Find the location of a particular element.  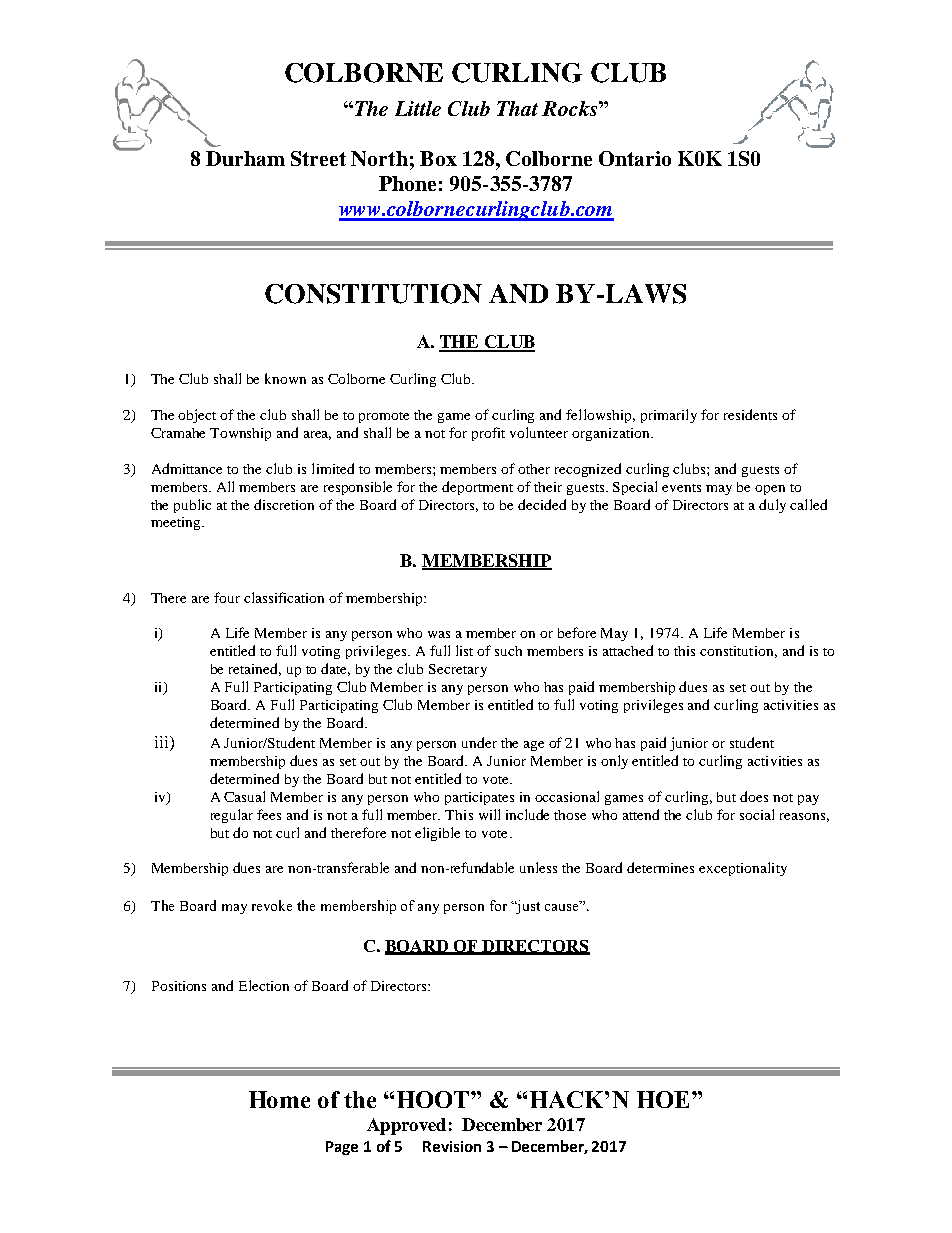

deportment is located at coordinates (477, 488).
